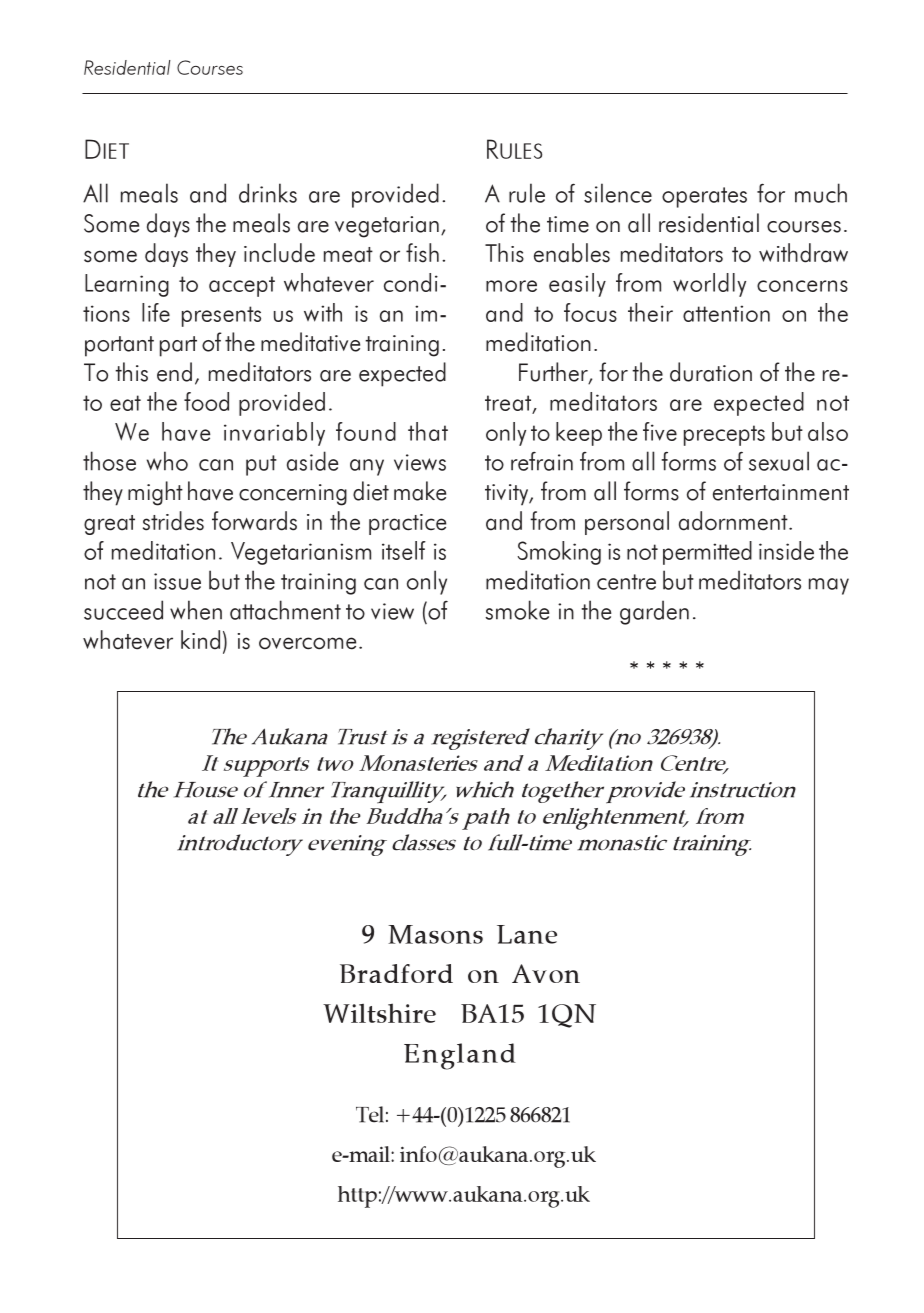 This document has width=924, height=1313. Describe the element at coordinates (420, 491) in the document. I see `make` at that location.
